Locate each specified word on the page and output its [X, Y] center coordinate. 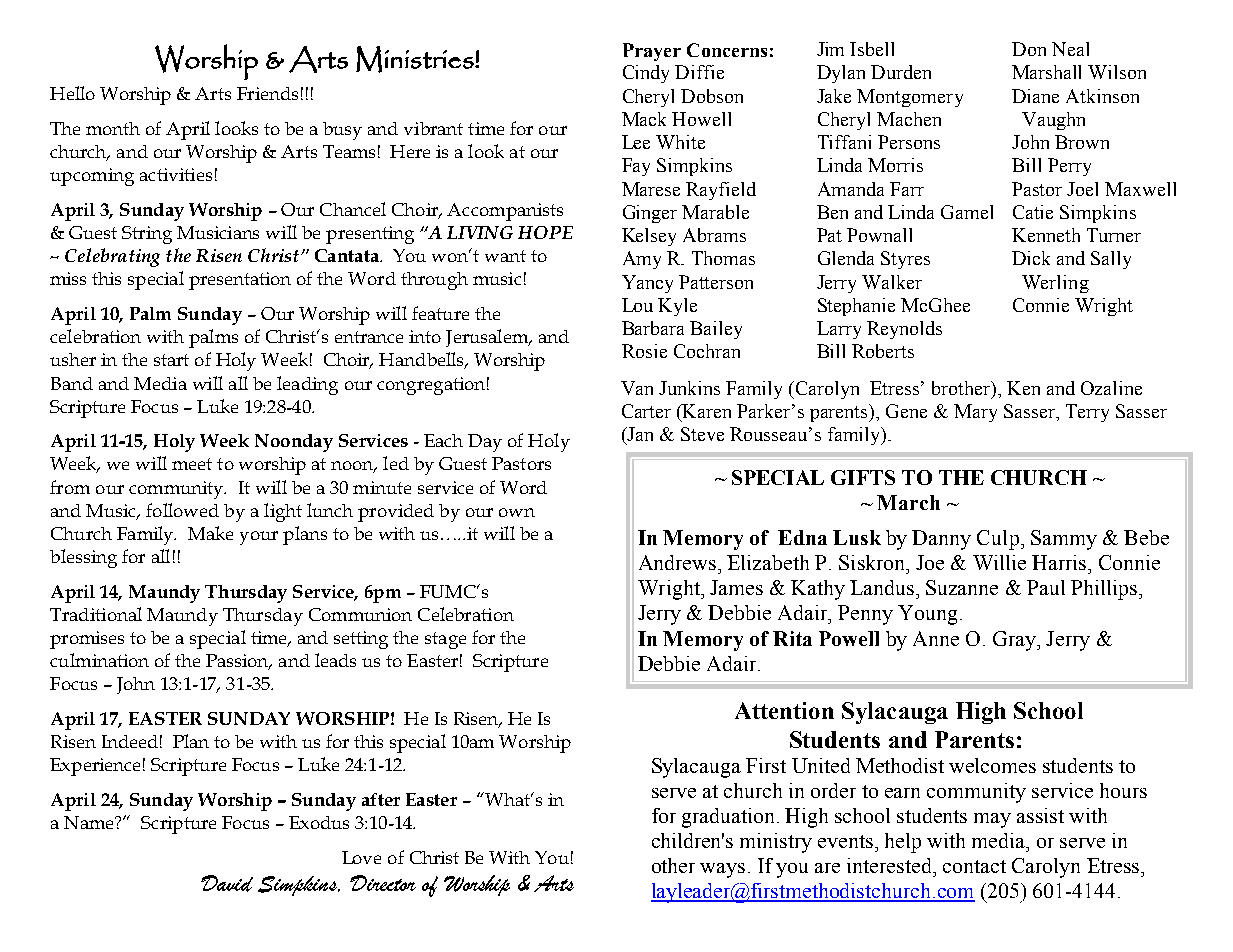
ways [722, 870]
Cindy [646, 74]
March [908, 502]
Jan [639, 434]
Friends [267, 93]
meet [192, 464]
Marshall [1046, 72]
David [227, 883]
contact [974, 866]
